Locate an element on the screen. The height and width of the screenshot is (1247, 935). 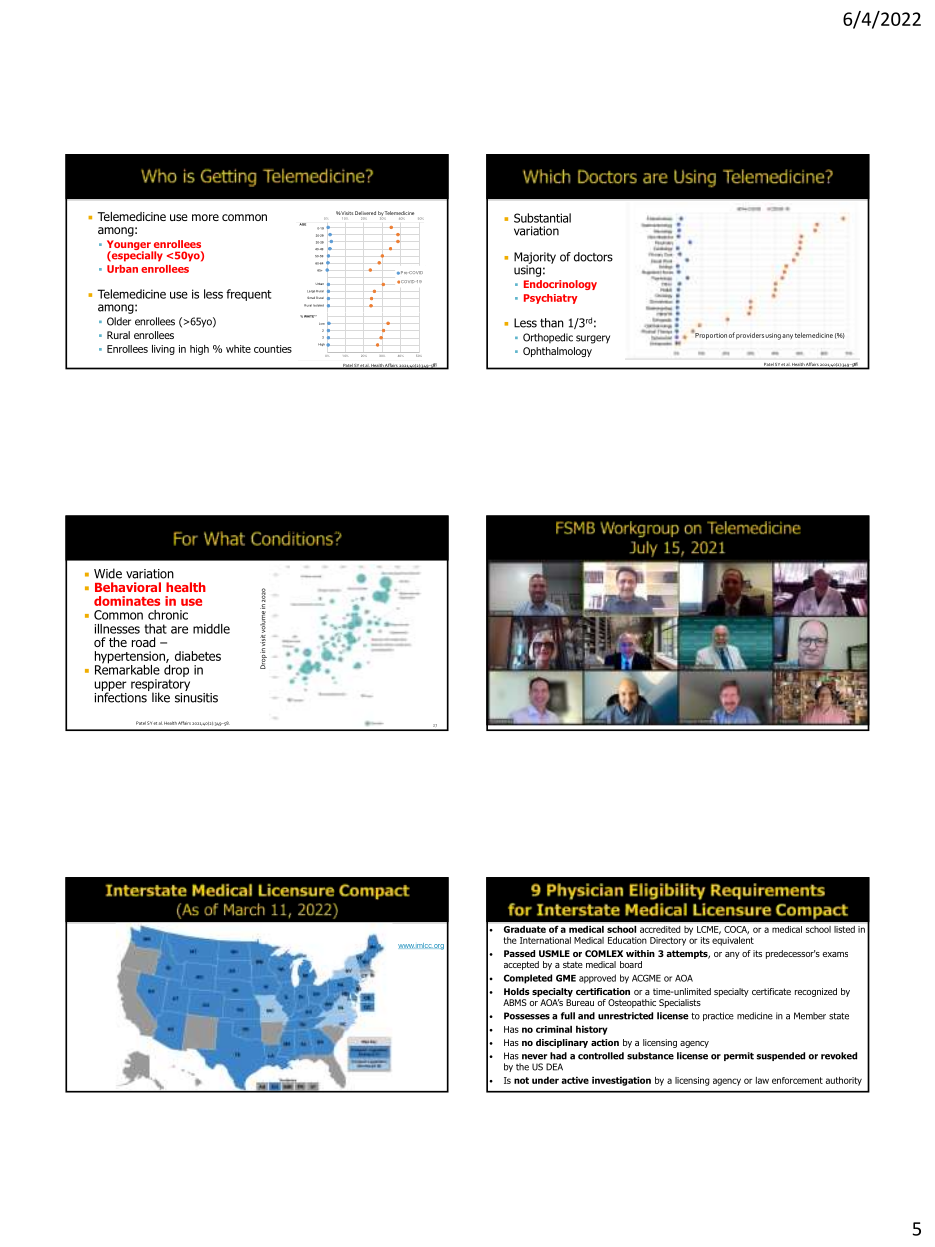
COCA is located at coordinates (736, 930).
